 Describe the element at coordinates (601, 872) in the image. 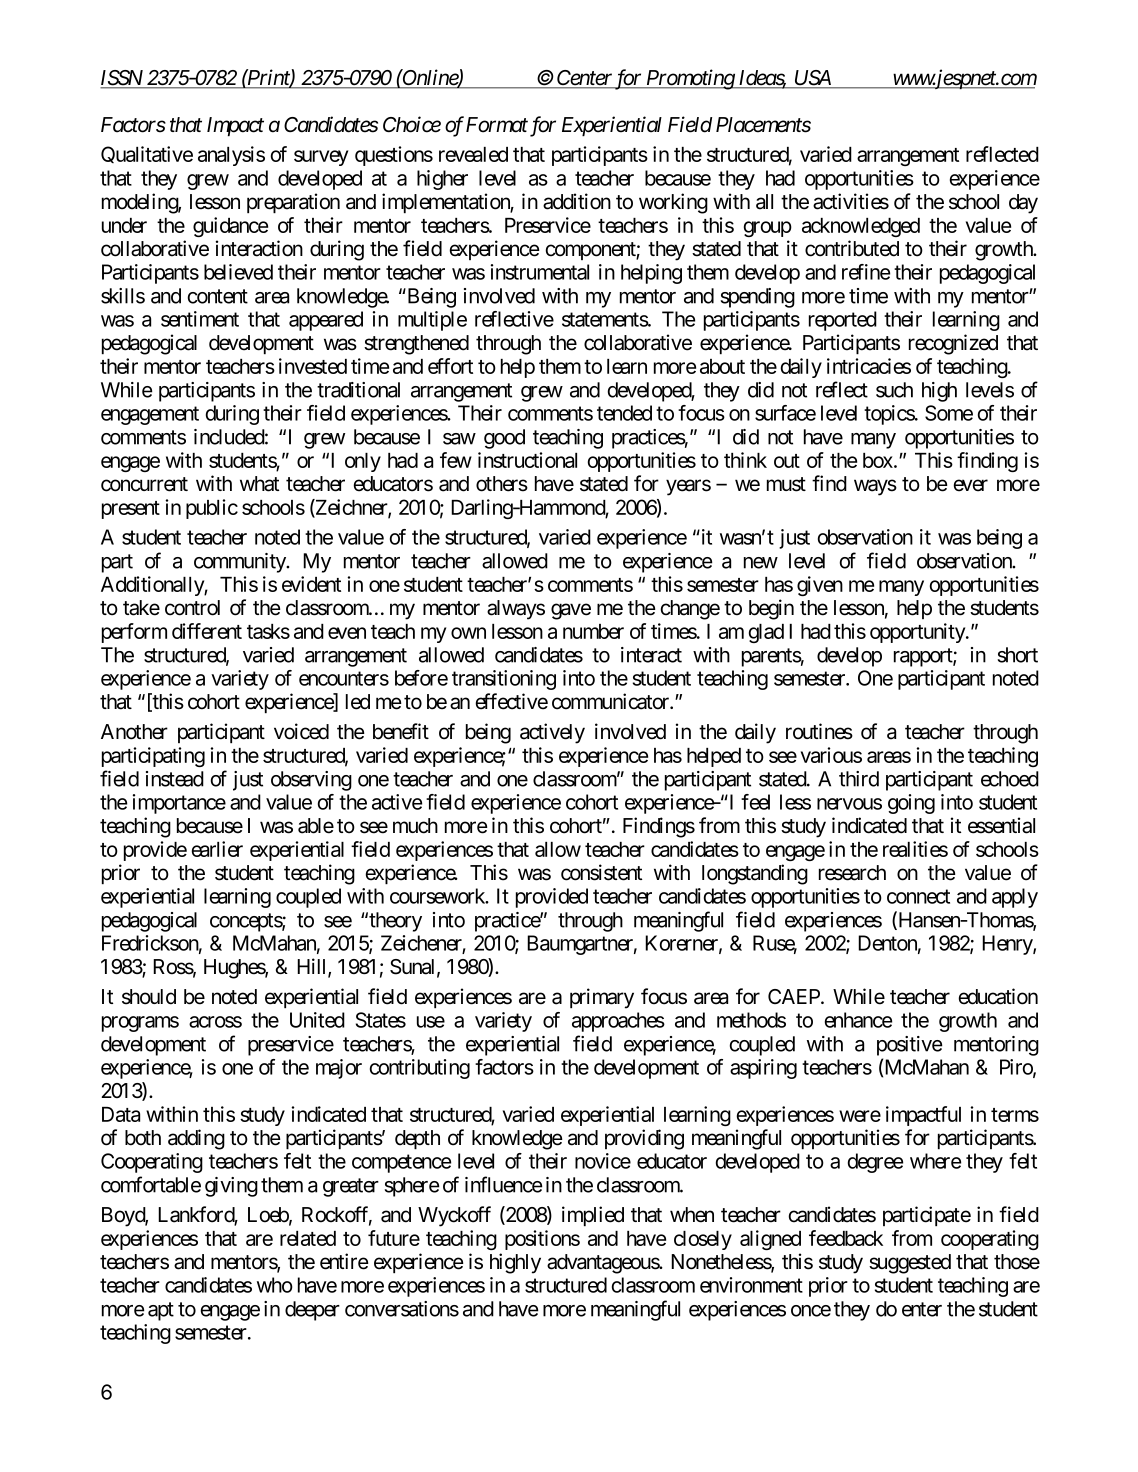

I see `consistent` at that location.
